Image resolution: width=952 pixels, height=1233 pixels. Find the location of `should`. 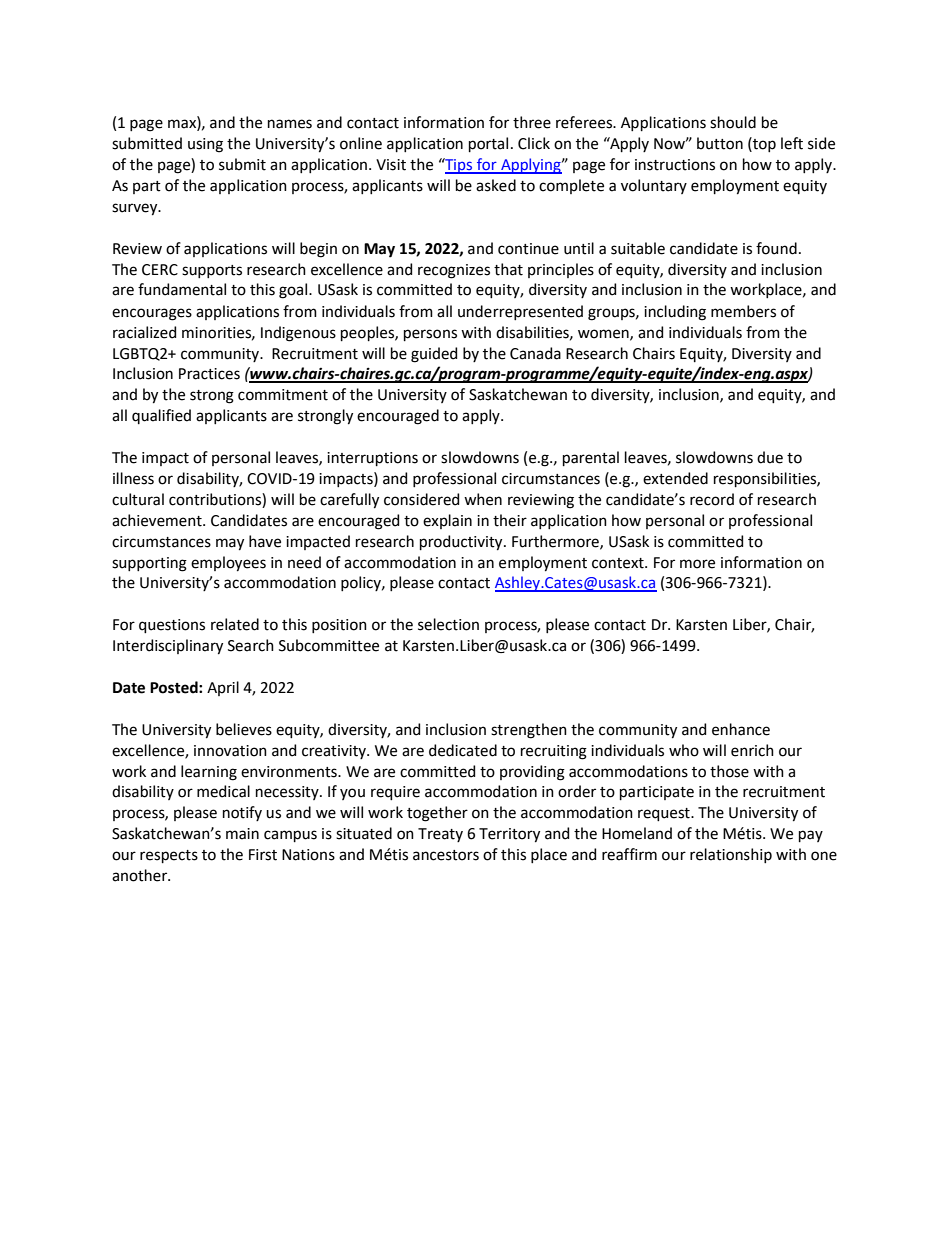

should is located at coordinates (733, 122).
